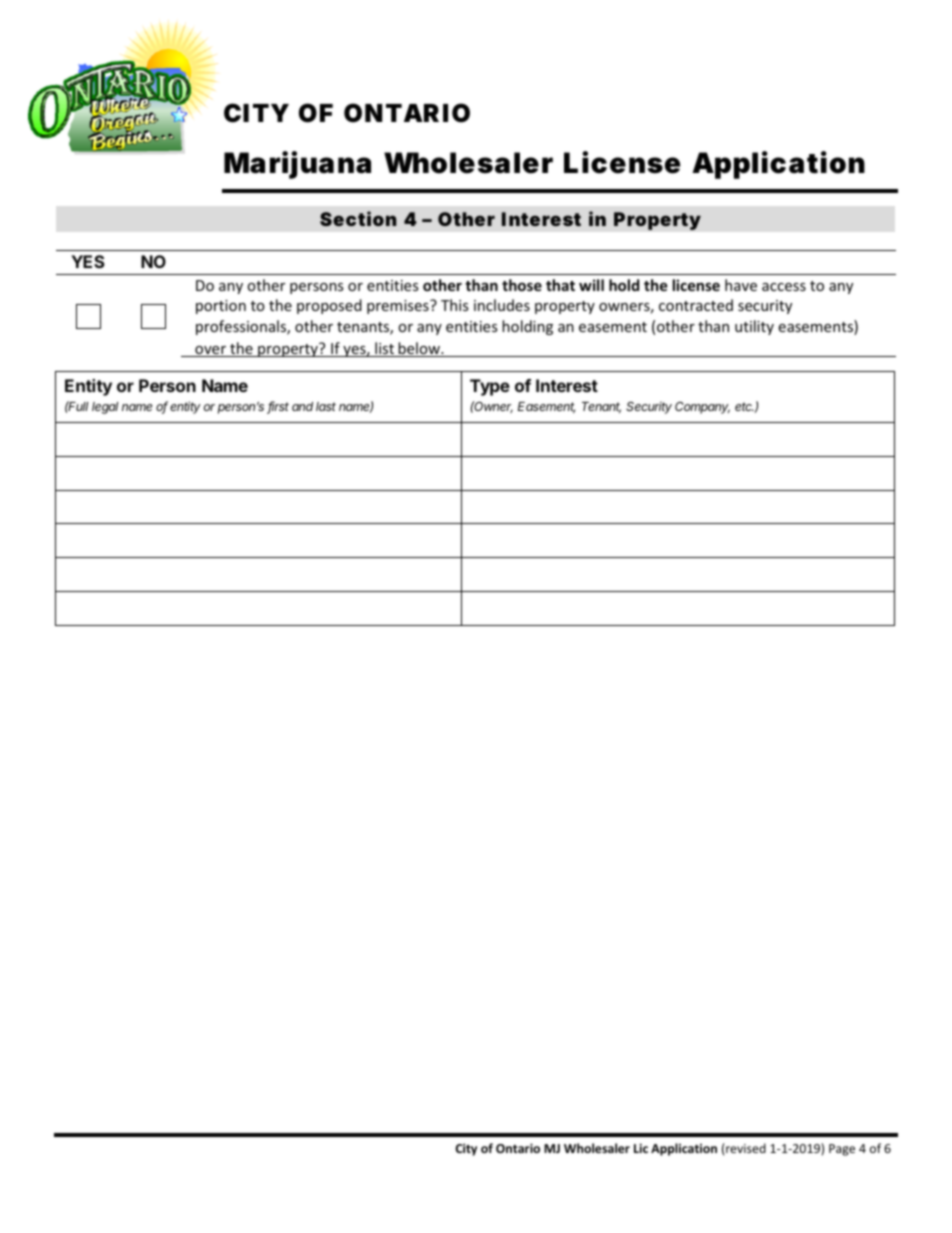  Describe the element at coordinates (745, 407) in the document. I see `etc` at that location.
